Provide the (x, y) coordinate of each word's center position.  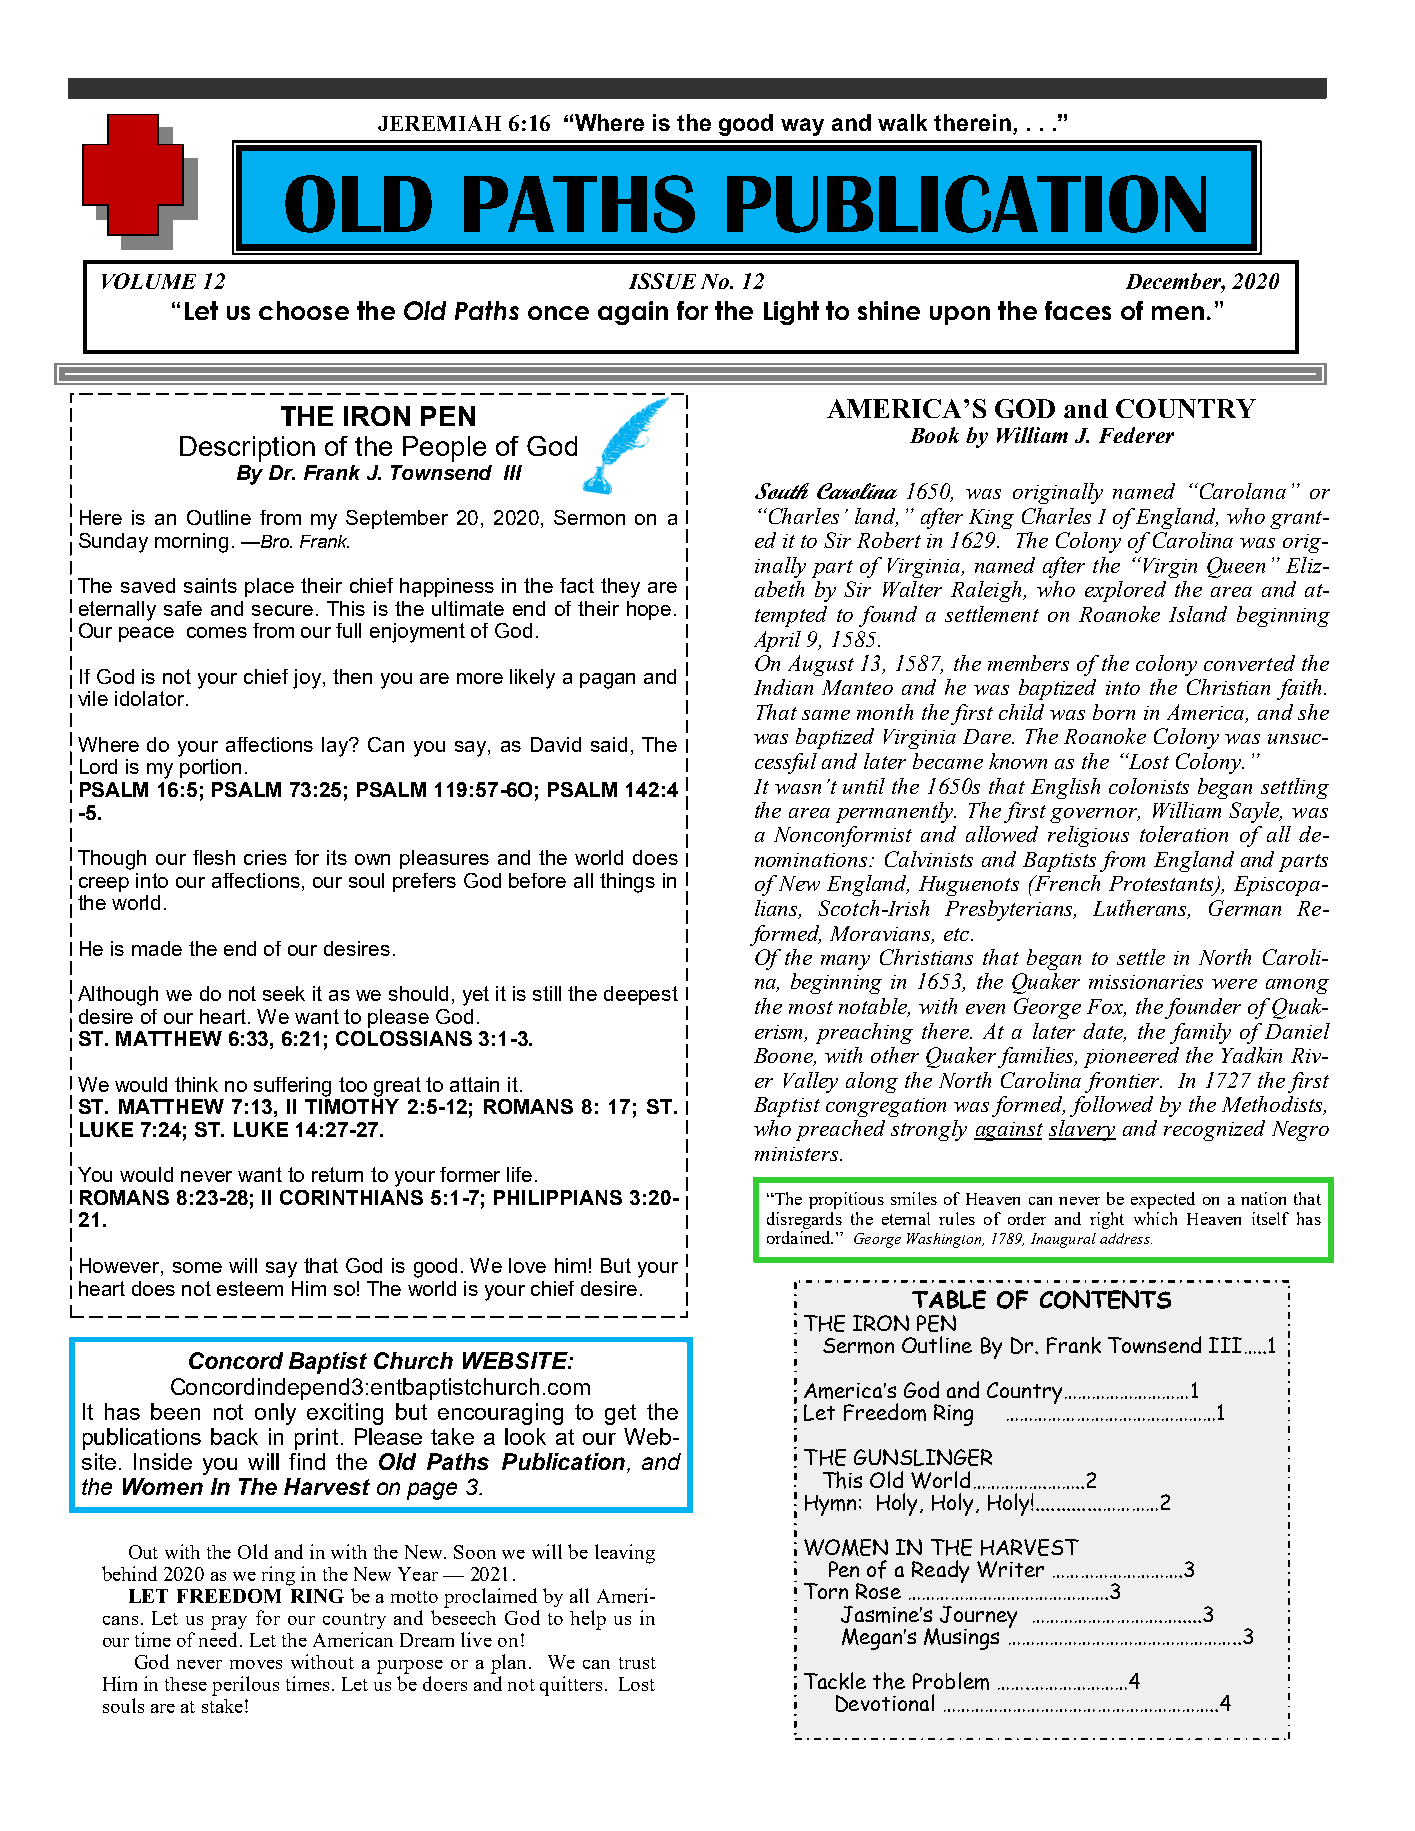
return (337, 1174)
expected (1163, 1200)
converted (1249, 663)
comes (217, 632)
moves (256, 1664)
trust (637, 1663)
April (777, 641)
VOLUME (149, 281)
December (1175, 282)
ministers (798, 1154)
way (802, 127)
